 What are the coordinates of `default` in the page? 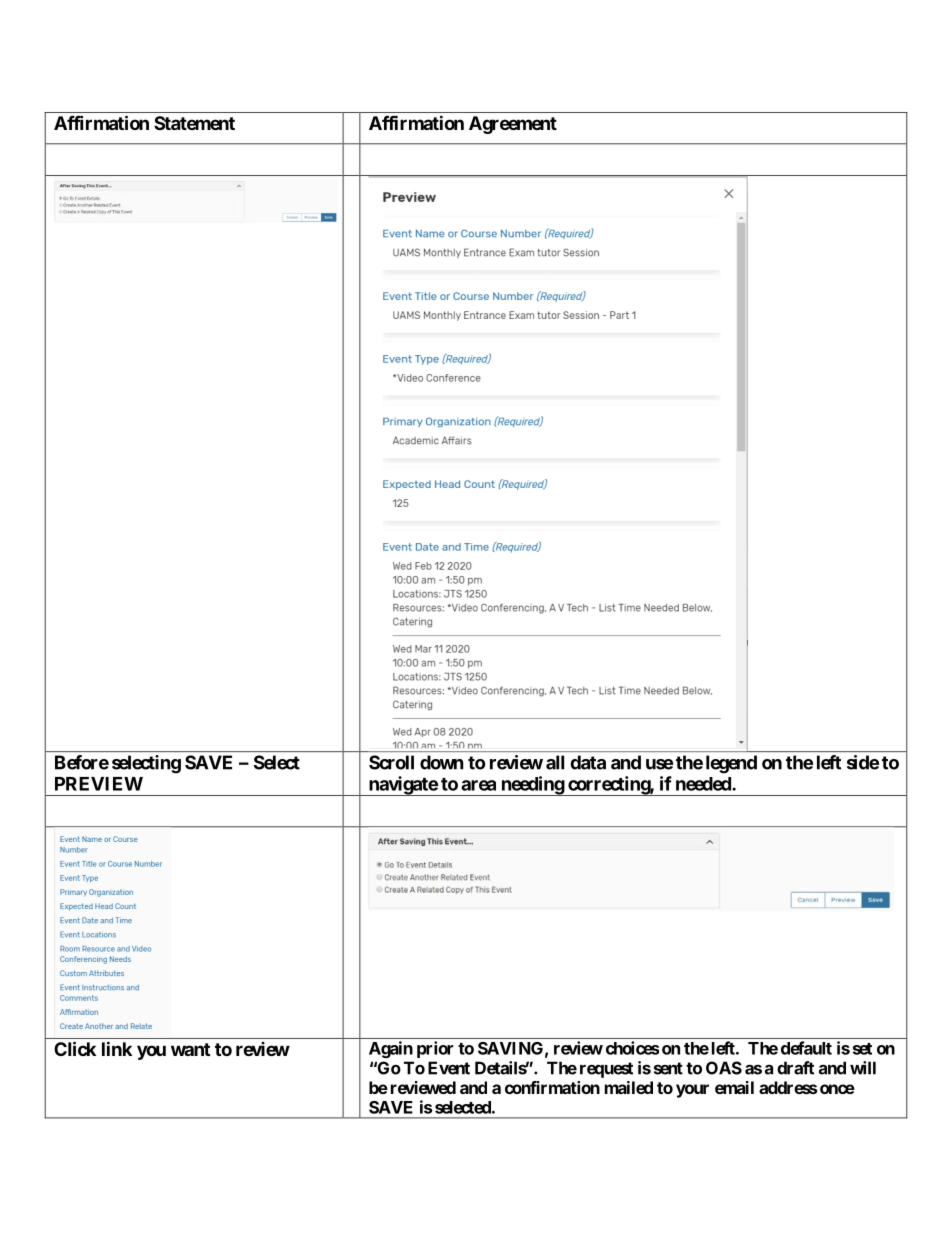 It's located at (806, 1048).
